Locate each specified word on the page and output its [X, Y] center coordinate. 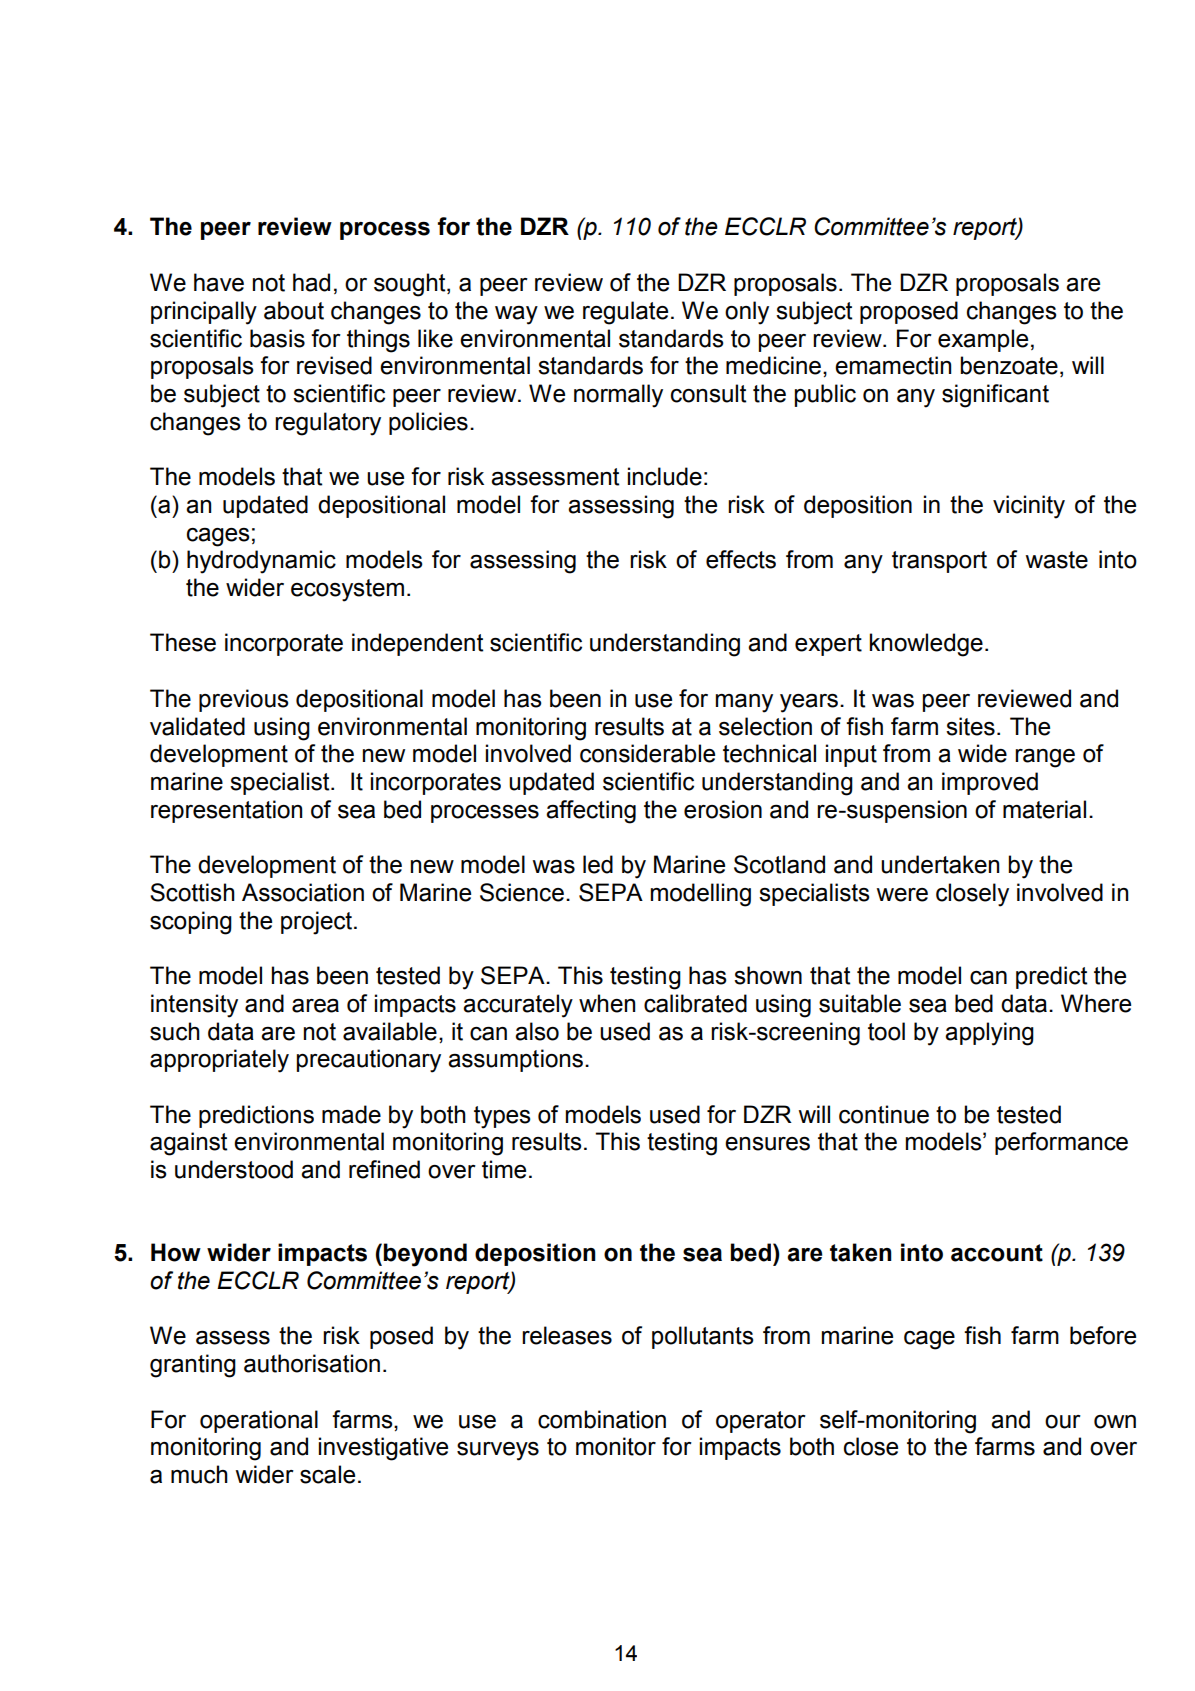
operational [259, 1421]
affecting [591, 812]
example [983, 340]
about [294, 310]
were [902, 895]
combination [602, 1419]
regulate [625, 313]
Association [303, 892]
